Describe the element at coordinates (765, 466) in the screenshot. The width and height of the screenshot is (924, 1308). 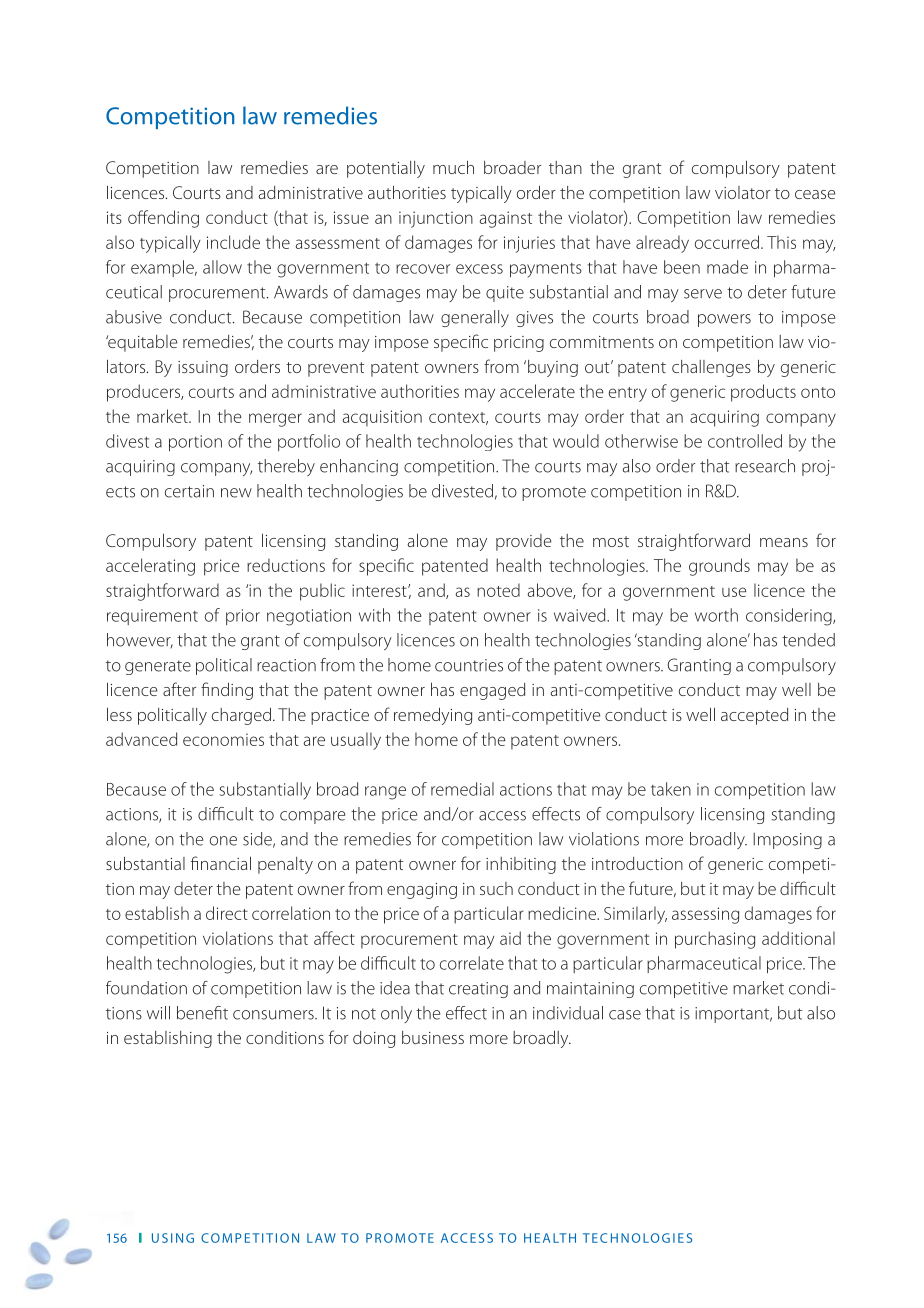
I see `research` at that location.
